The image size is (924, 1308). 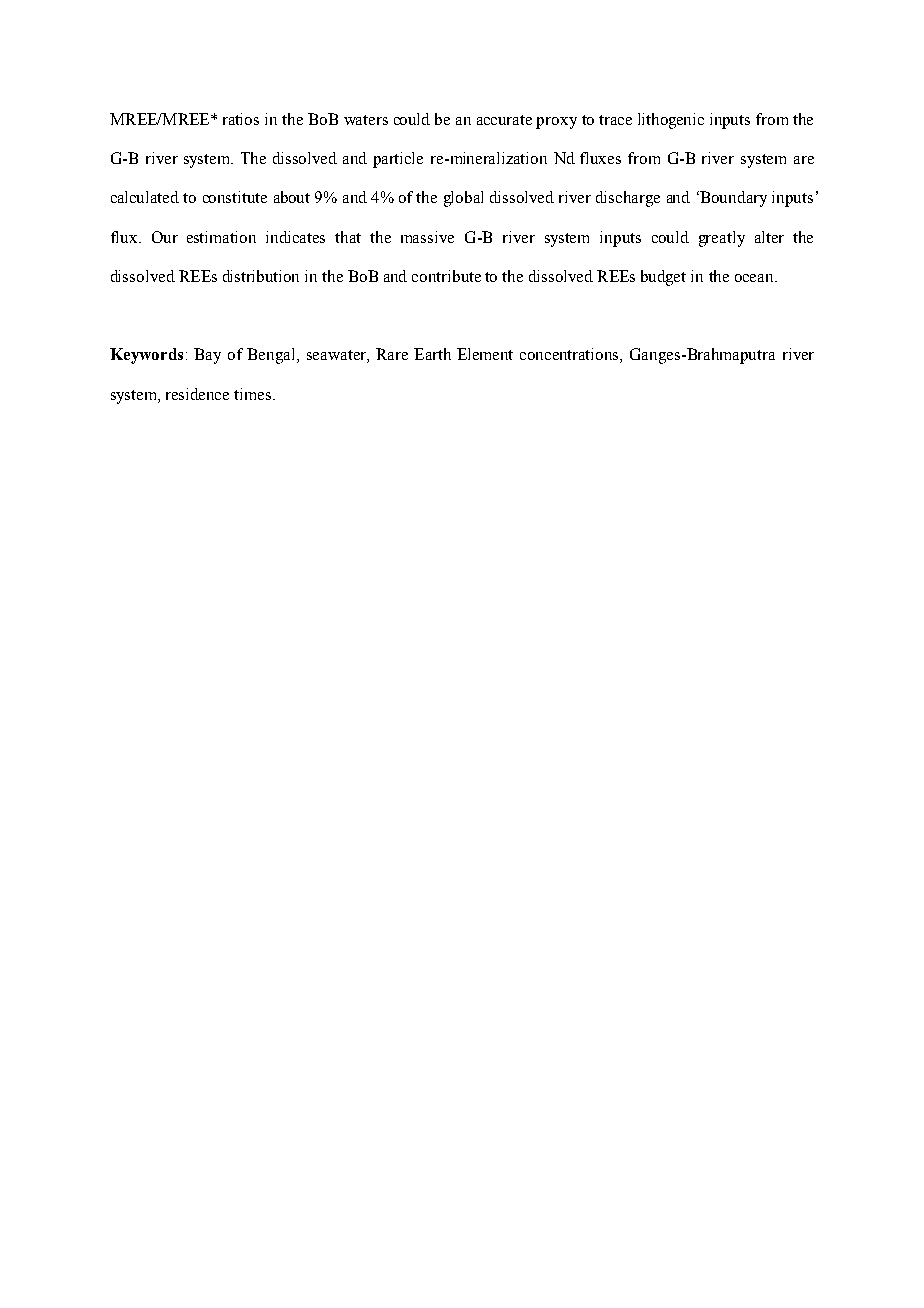 I want to click on trace, so click(x=615, y=120).
